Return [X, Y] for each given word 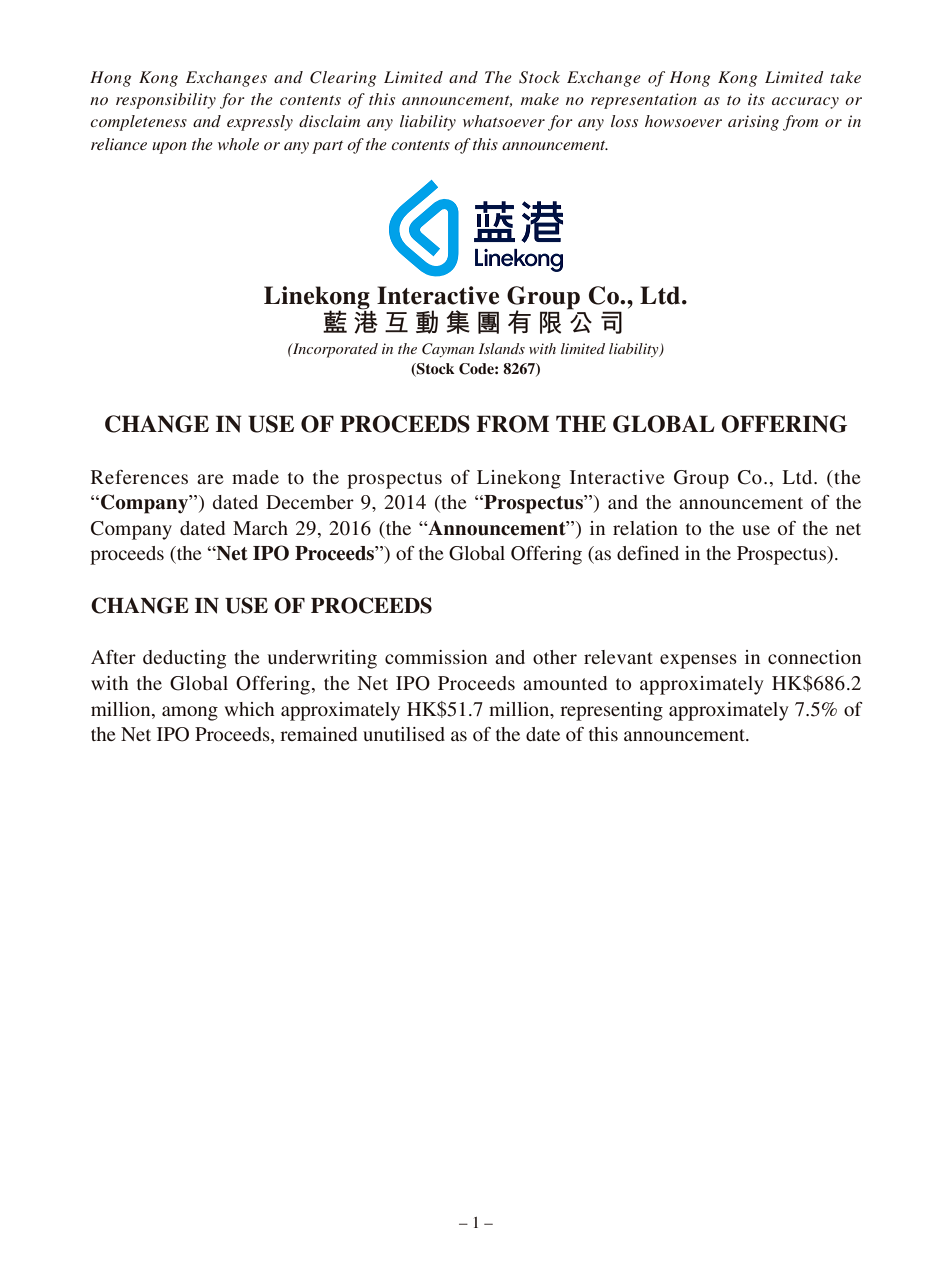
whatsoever [504, 121]
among [190, 713]
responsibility [166, 101]
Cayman [448, 350]
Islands [502, 348]
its [756, 99]
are [210, 479]
